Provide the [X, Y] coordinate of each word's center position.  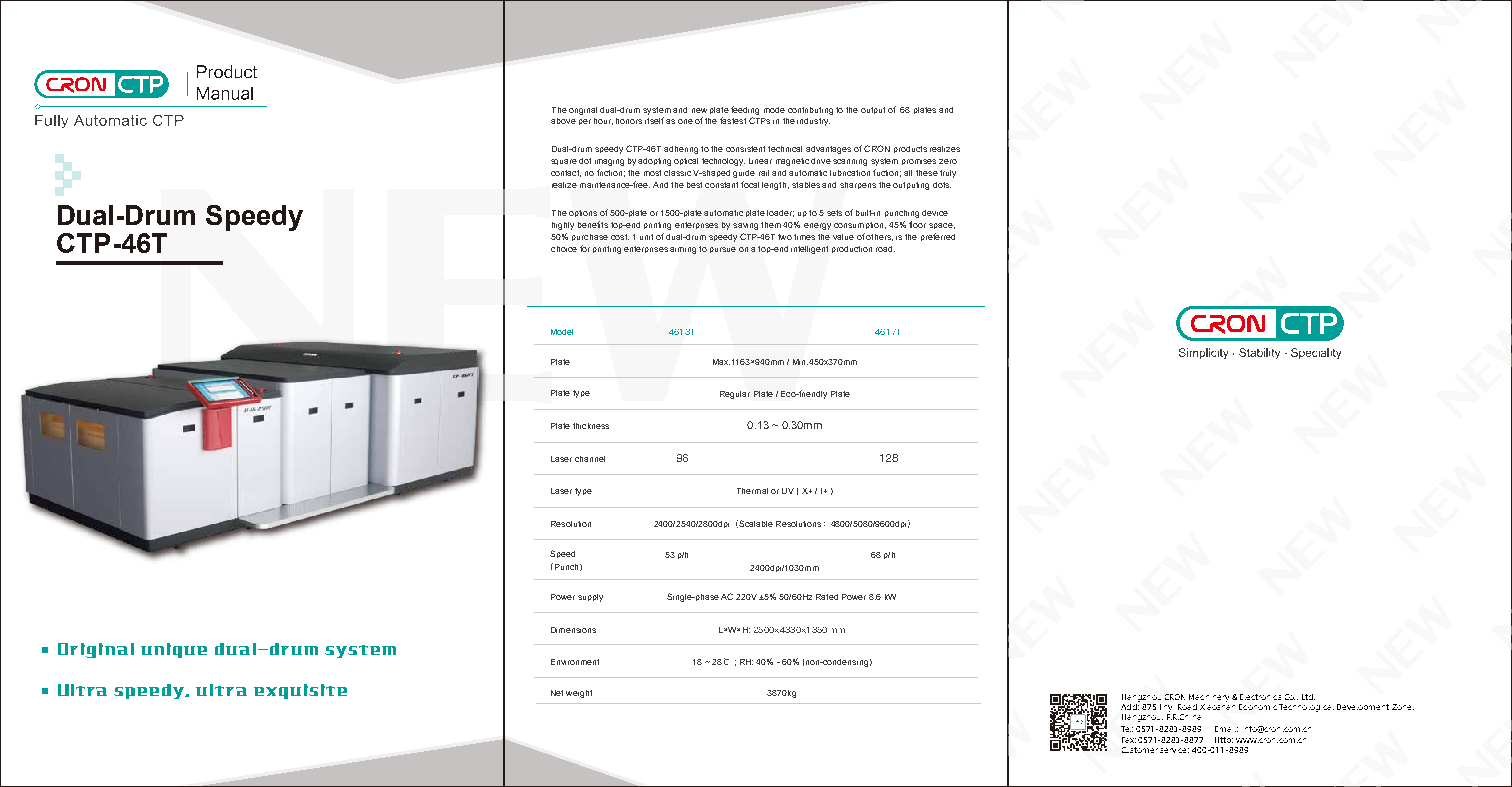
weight [579, 694]
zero [948, 161]
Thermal [752, 491]
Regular [735, 395]
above [563, 121]
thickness [591, 426]
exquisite [300, 691]
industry [813, 122]
